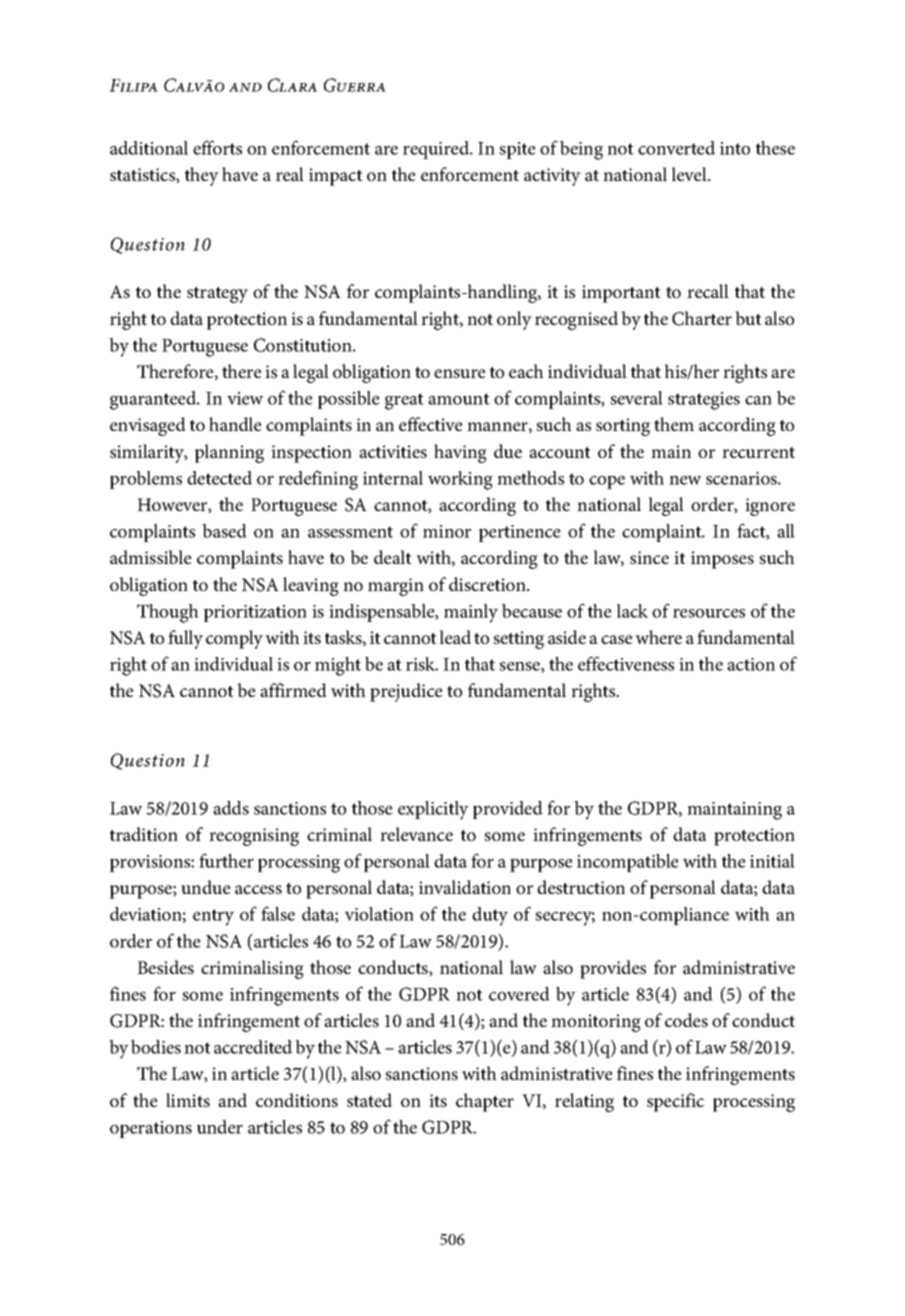 The width and height of the page is (905, 1316). Describe the element at coordinates (455, 637) in the page. I see `lead` at that location.
